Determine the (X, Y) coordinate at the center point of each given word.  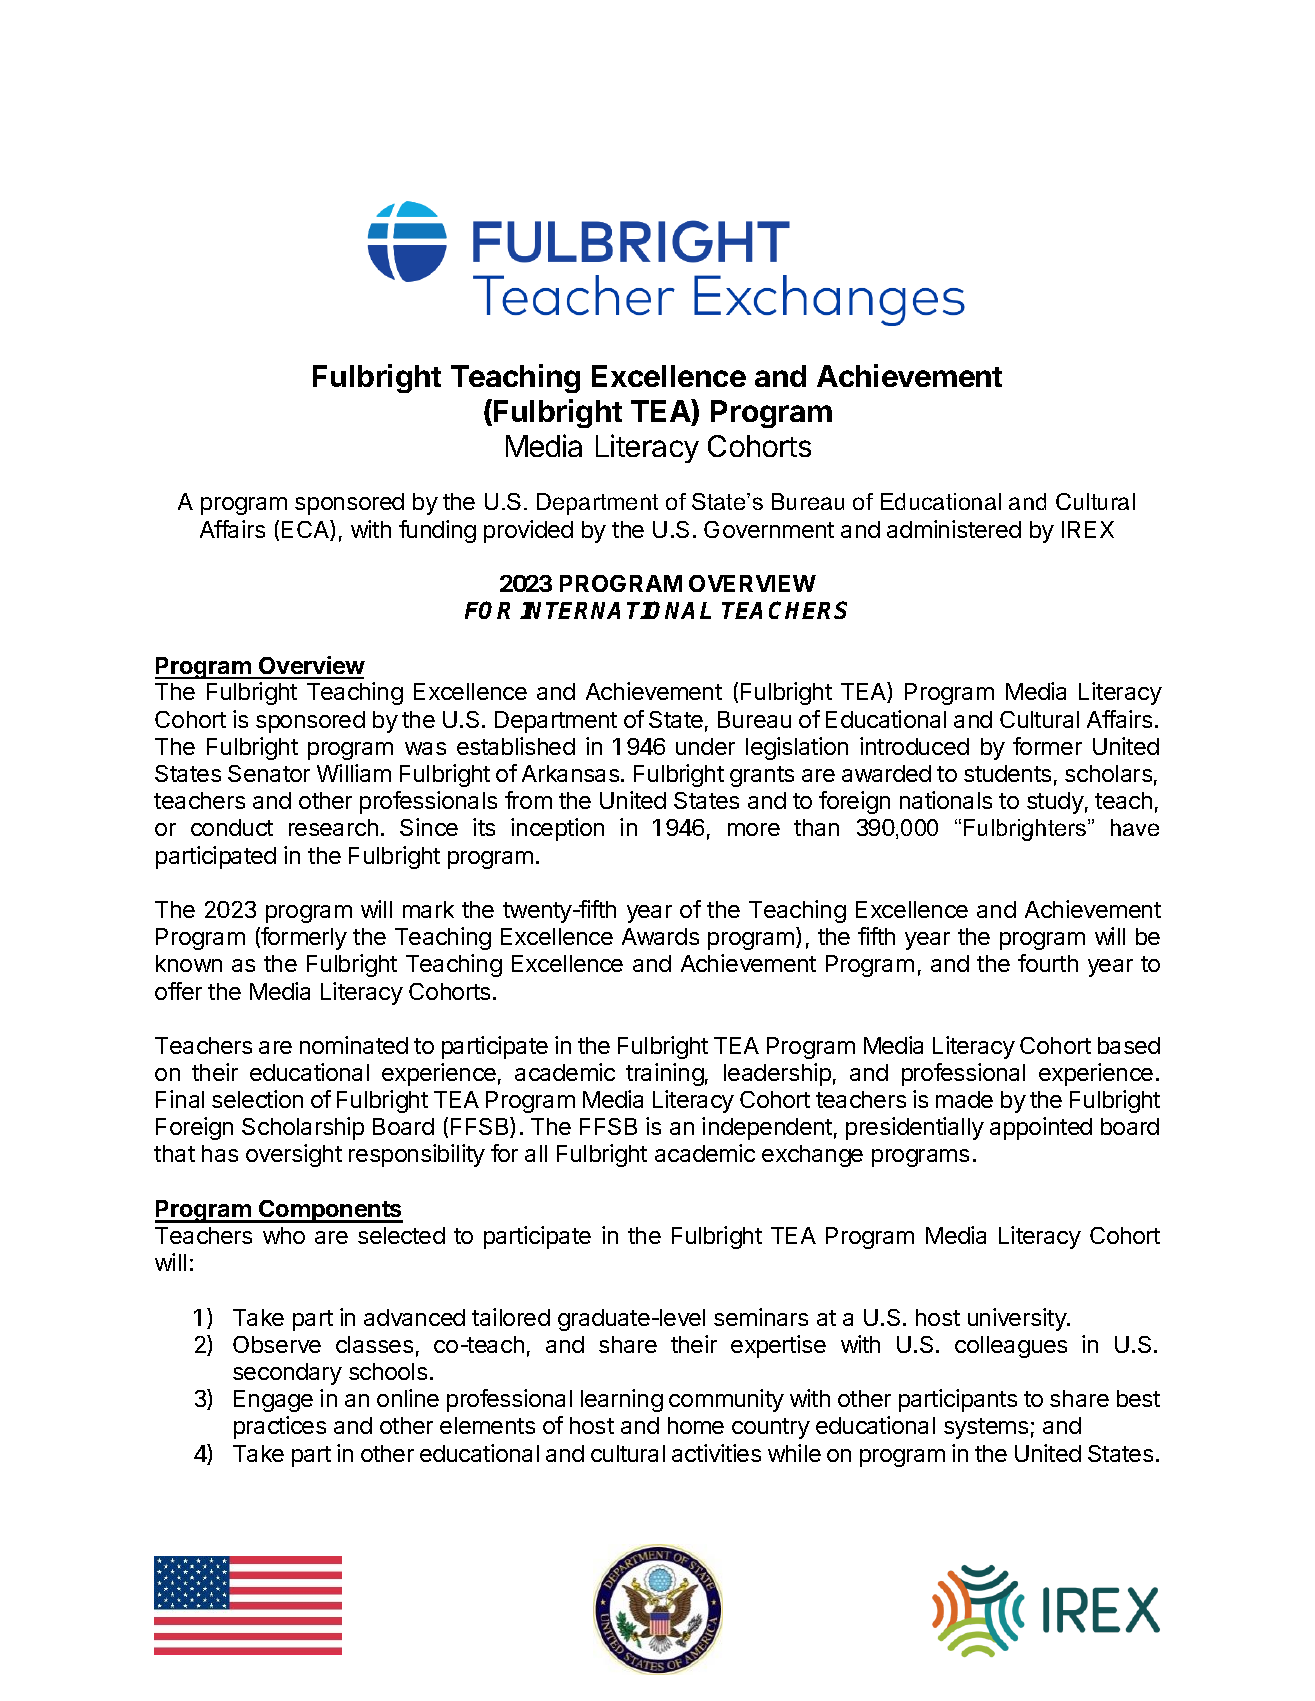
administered (954, 529)
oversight (294, 1155)
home (696, 1425)
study (1055, 803)
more (754, 829)
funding (437, 531)
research (333, 827)
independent (767, 1128)
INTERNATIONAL (615, 610)
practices (280, 1427)
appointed (1041, 1128)
